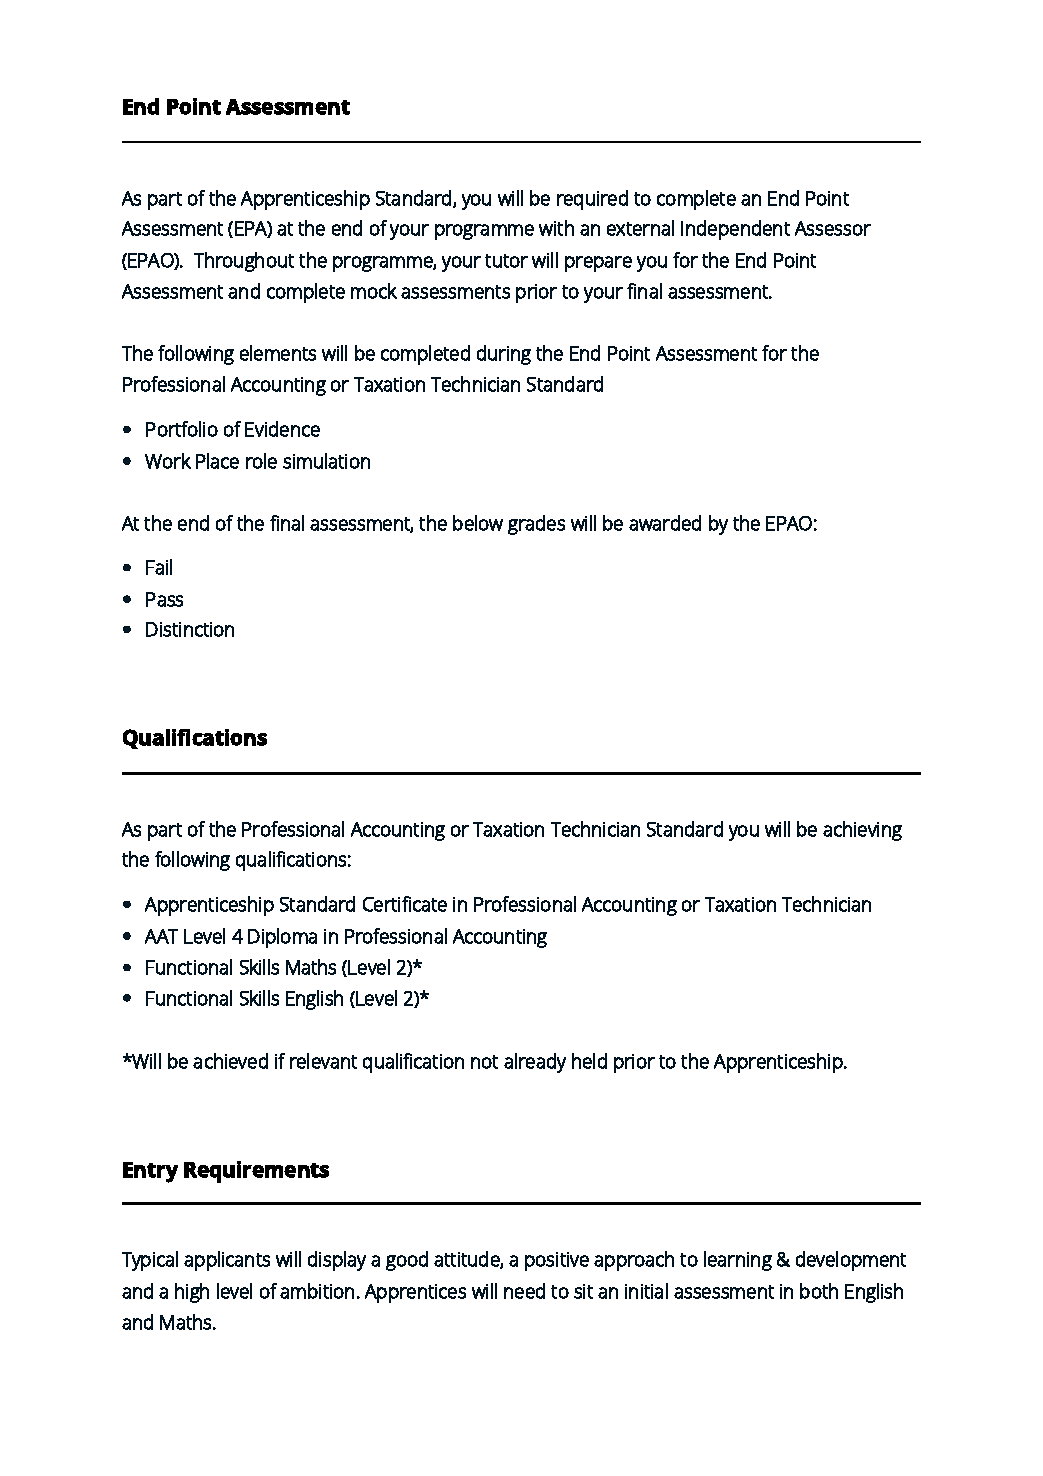  I want to click on tutor, so click(506, 261).
